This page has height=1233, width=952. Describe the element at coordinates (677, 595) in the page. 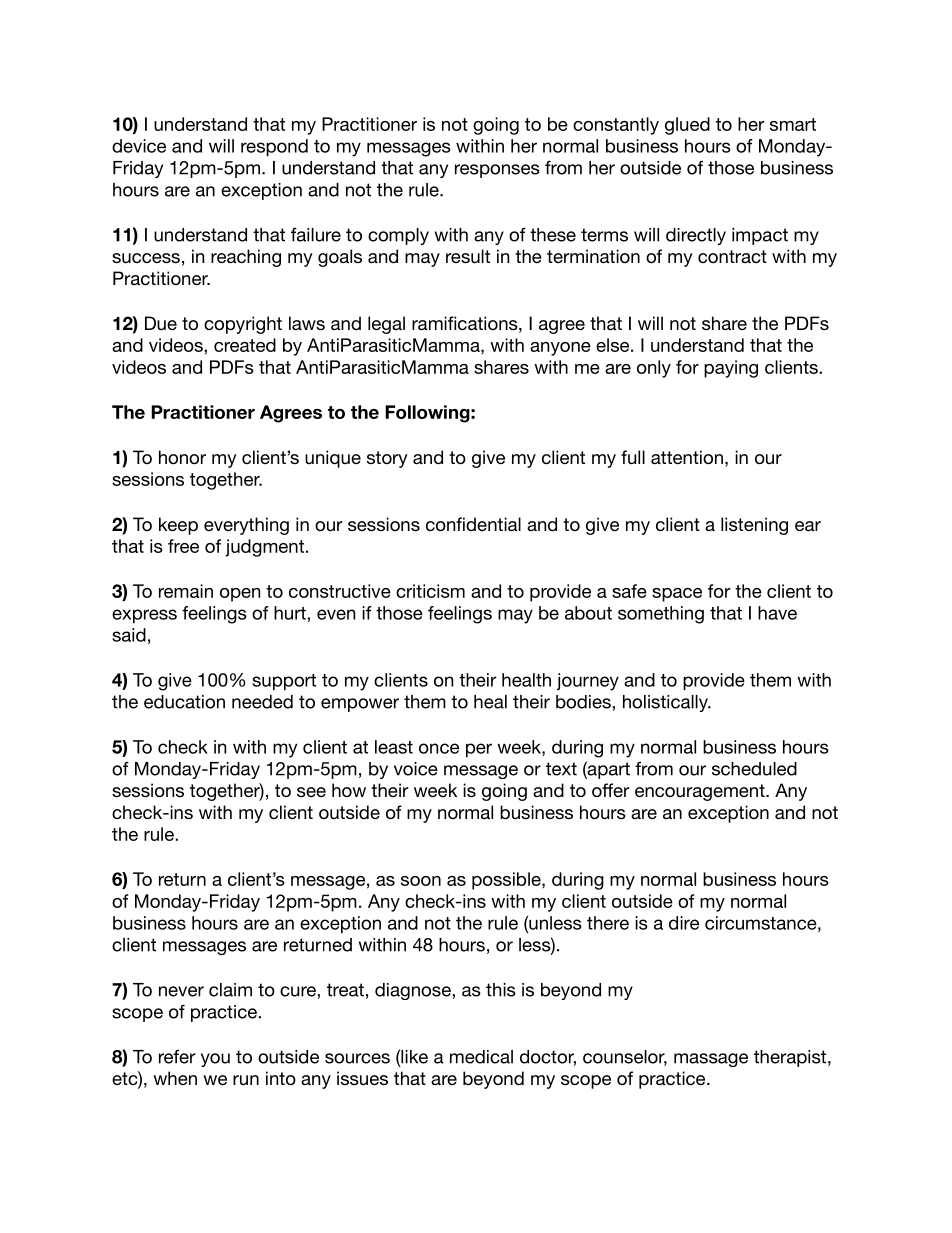

I see `space` at that location.
